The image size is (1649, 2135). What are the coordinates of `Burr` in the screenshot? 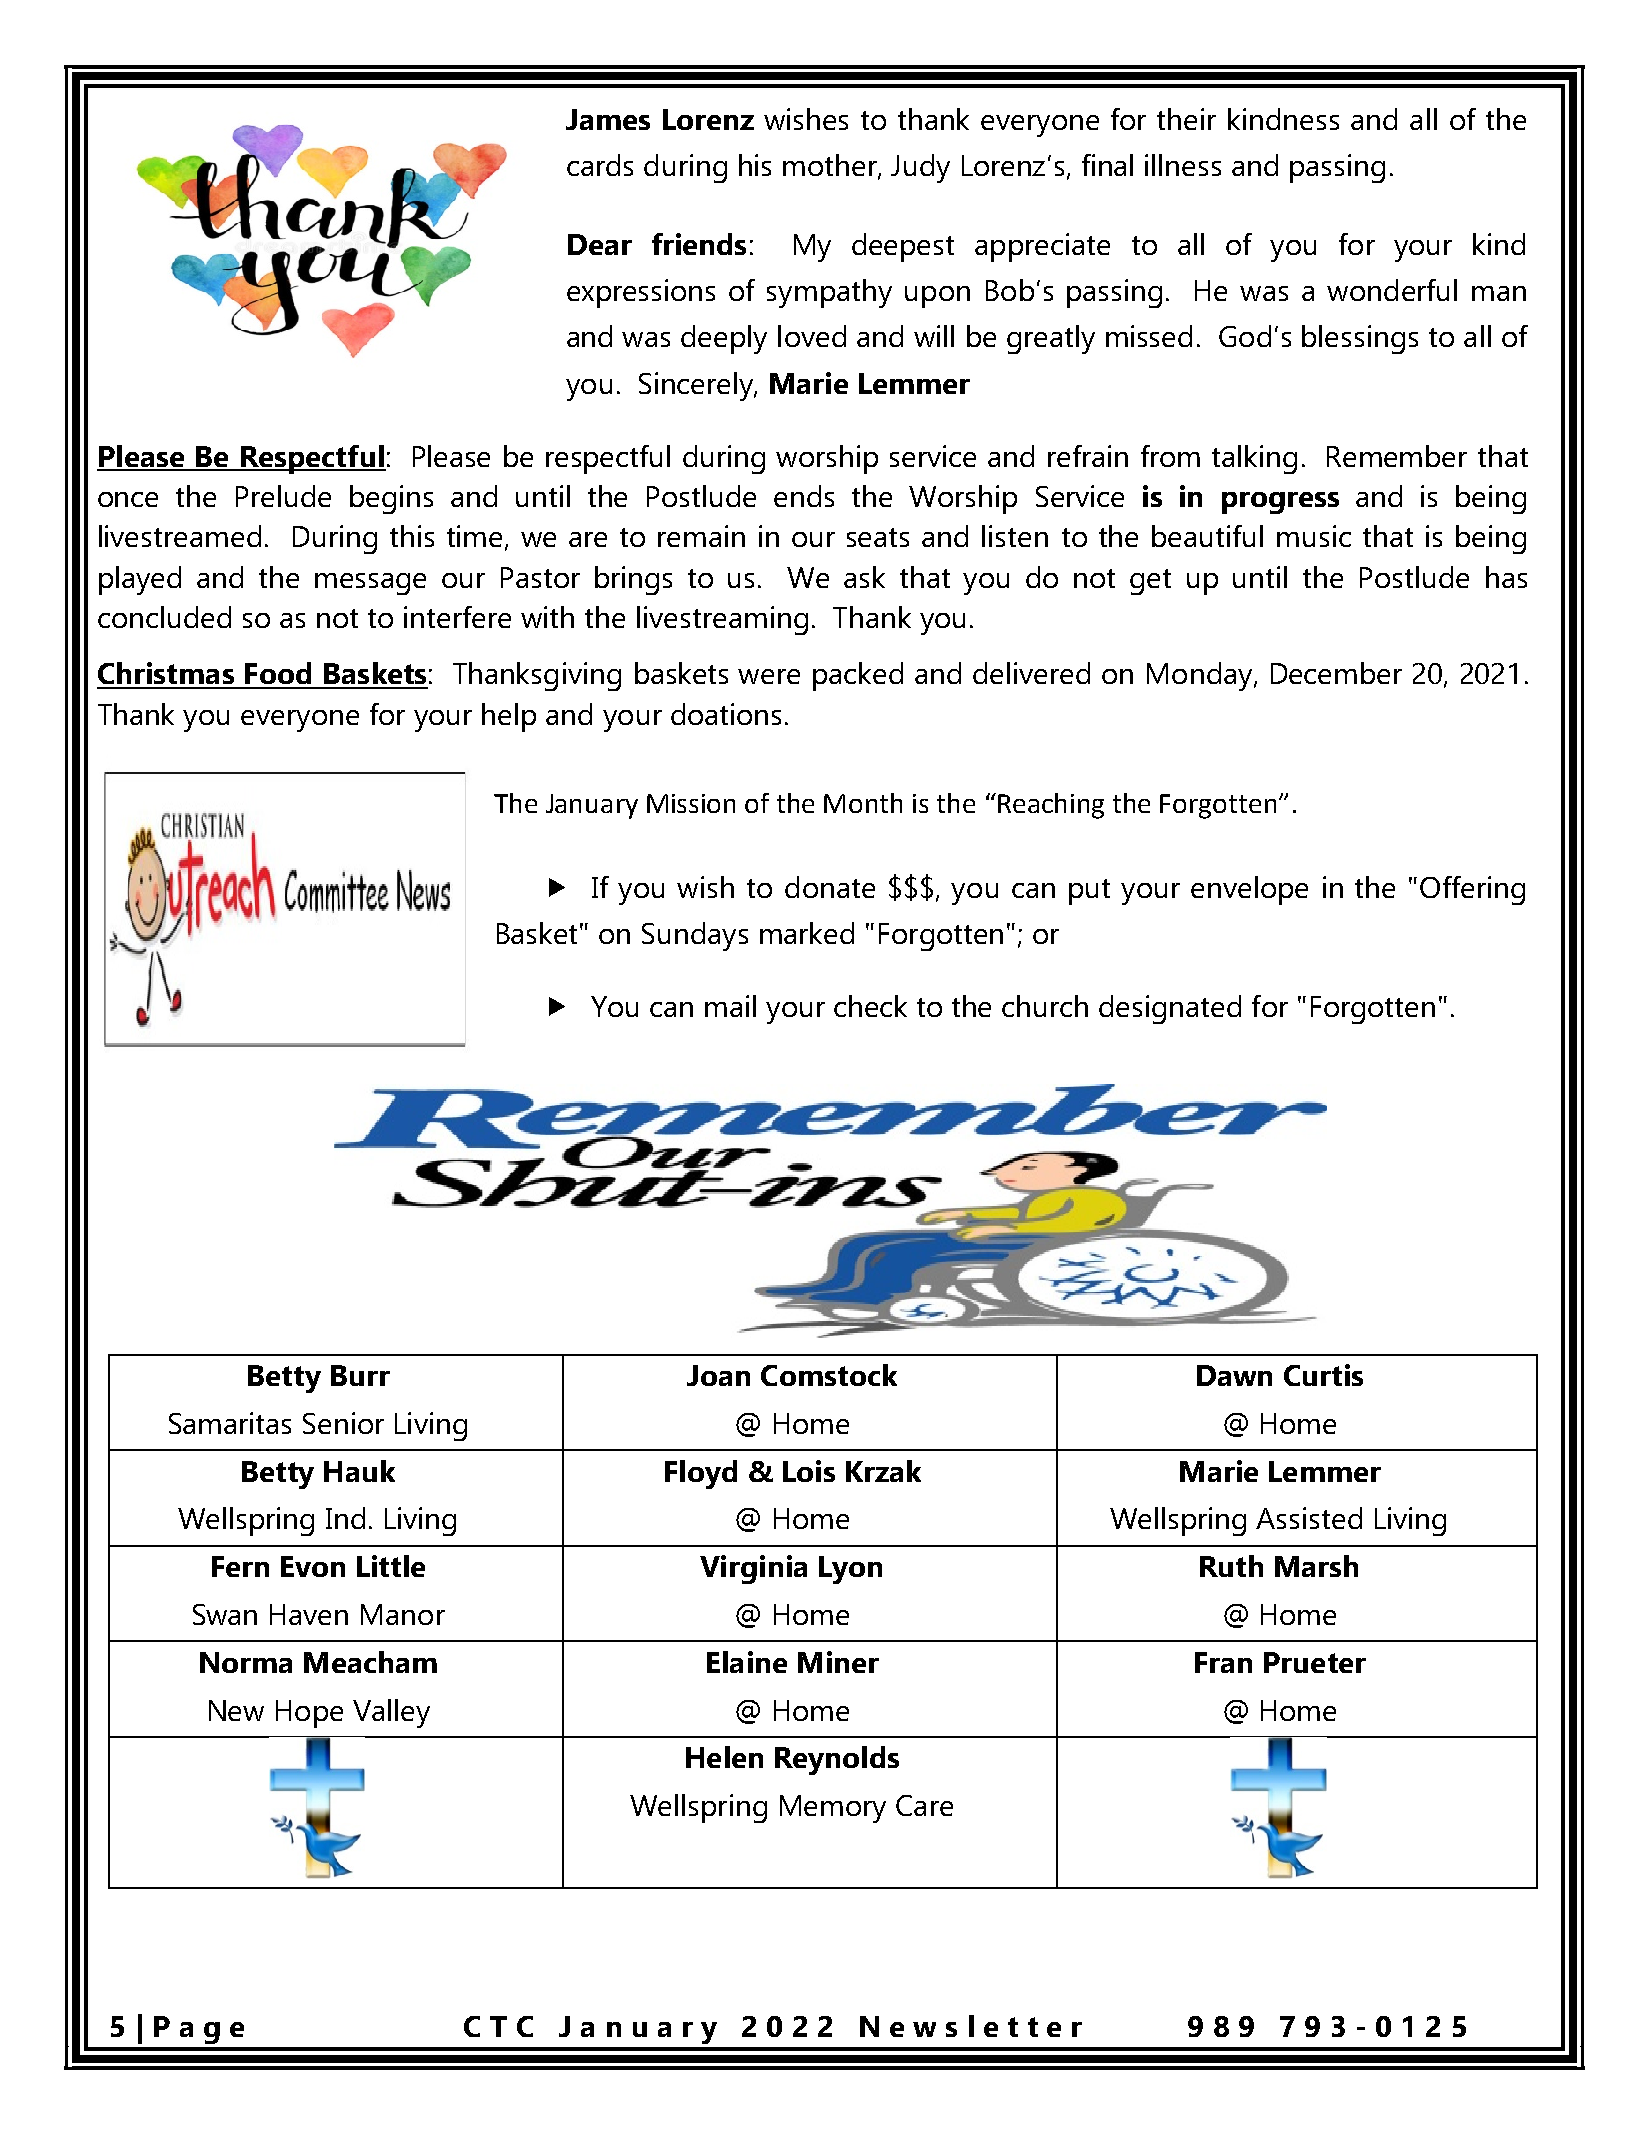 It's located at (360, 1375).
